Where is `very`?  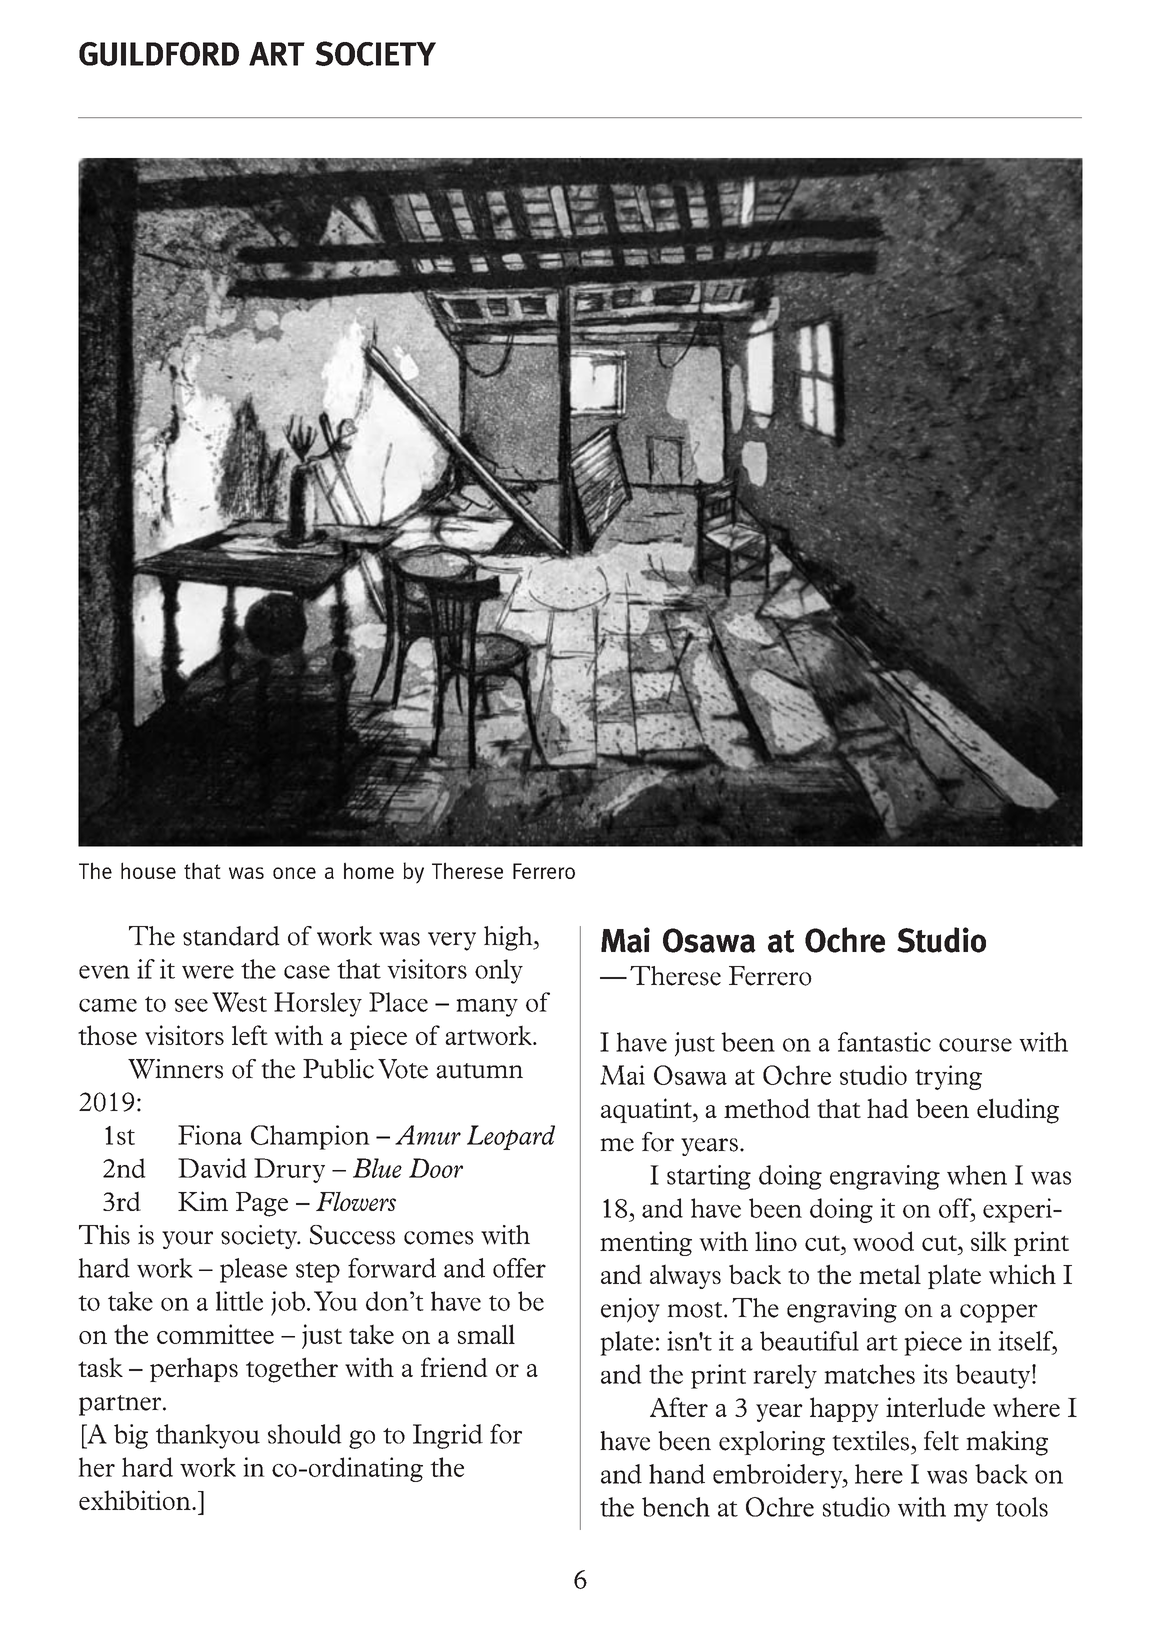 very is located at coordinates (452, 941).
